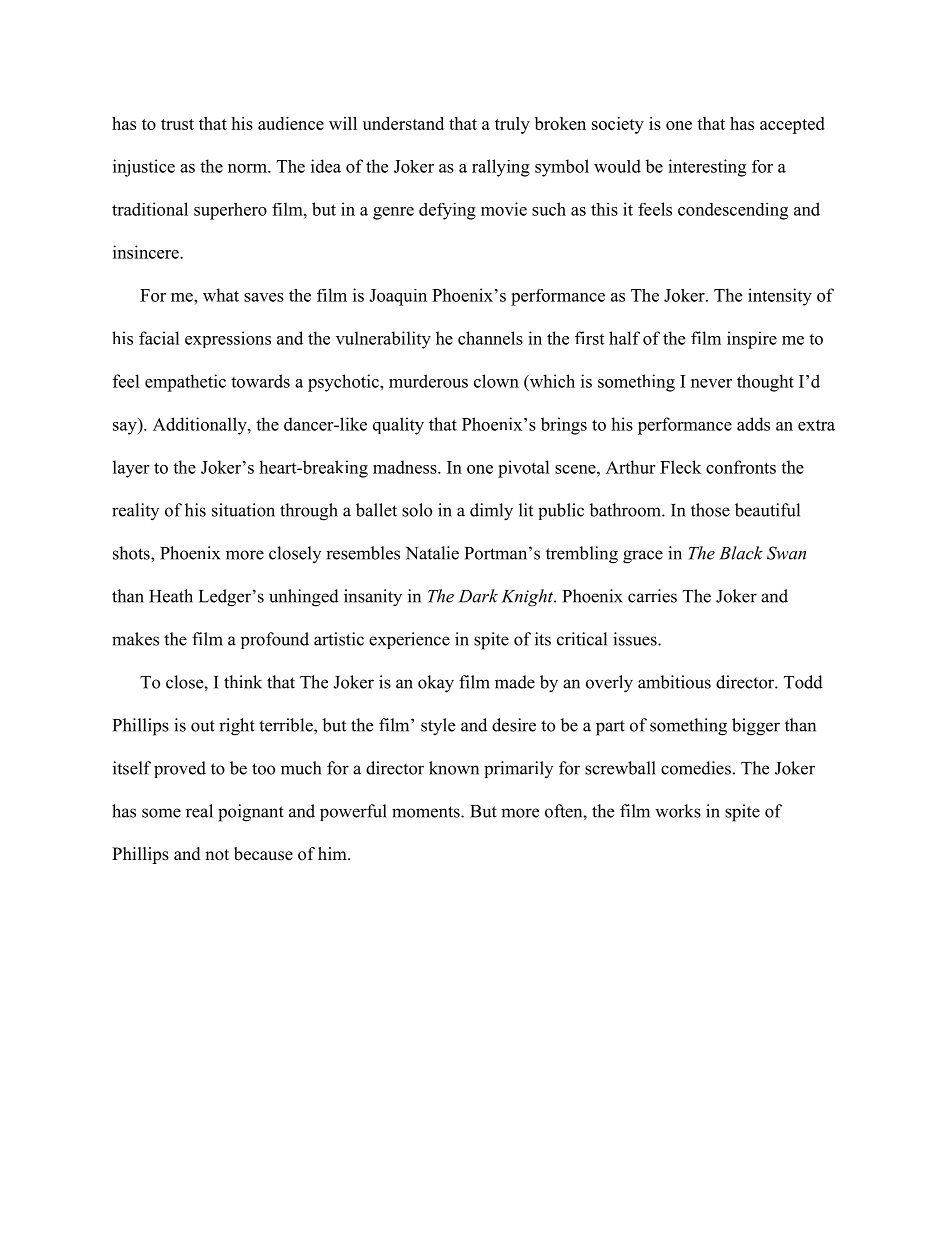  I want to click on confronts, so click(741, 467).
